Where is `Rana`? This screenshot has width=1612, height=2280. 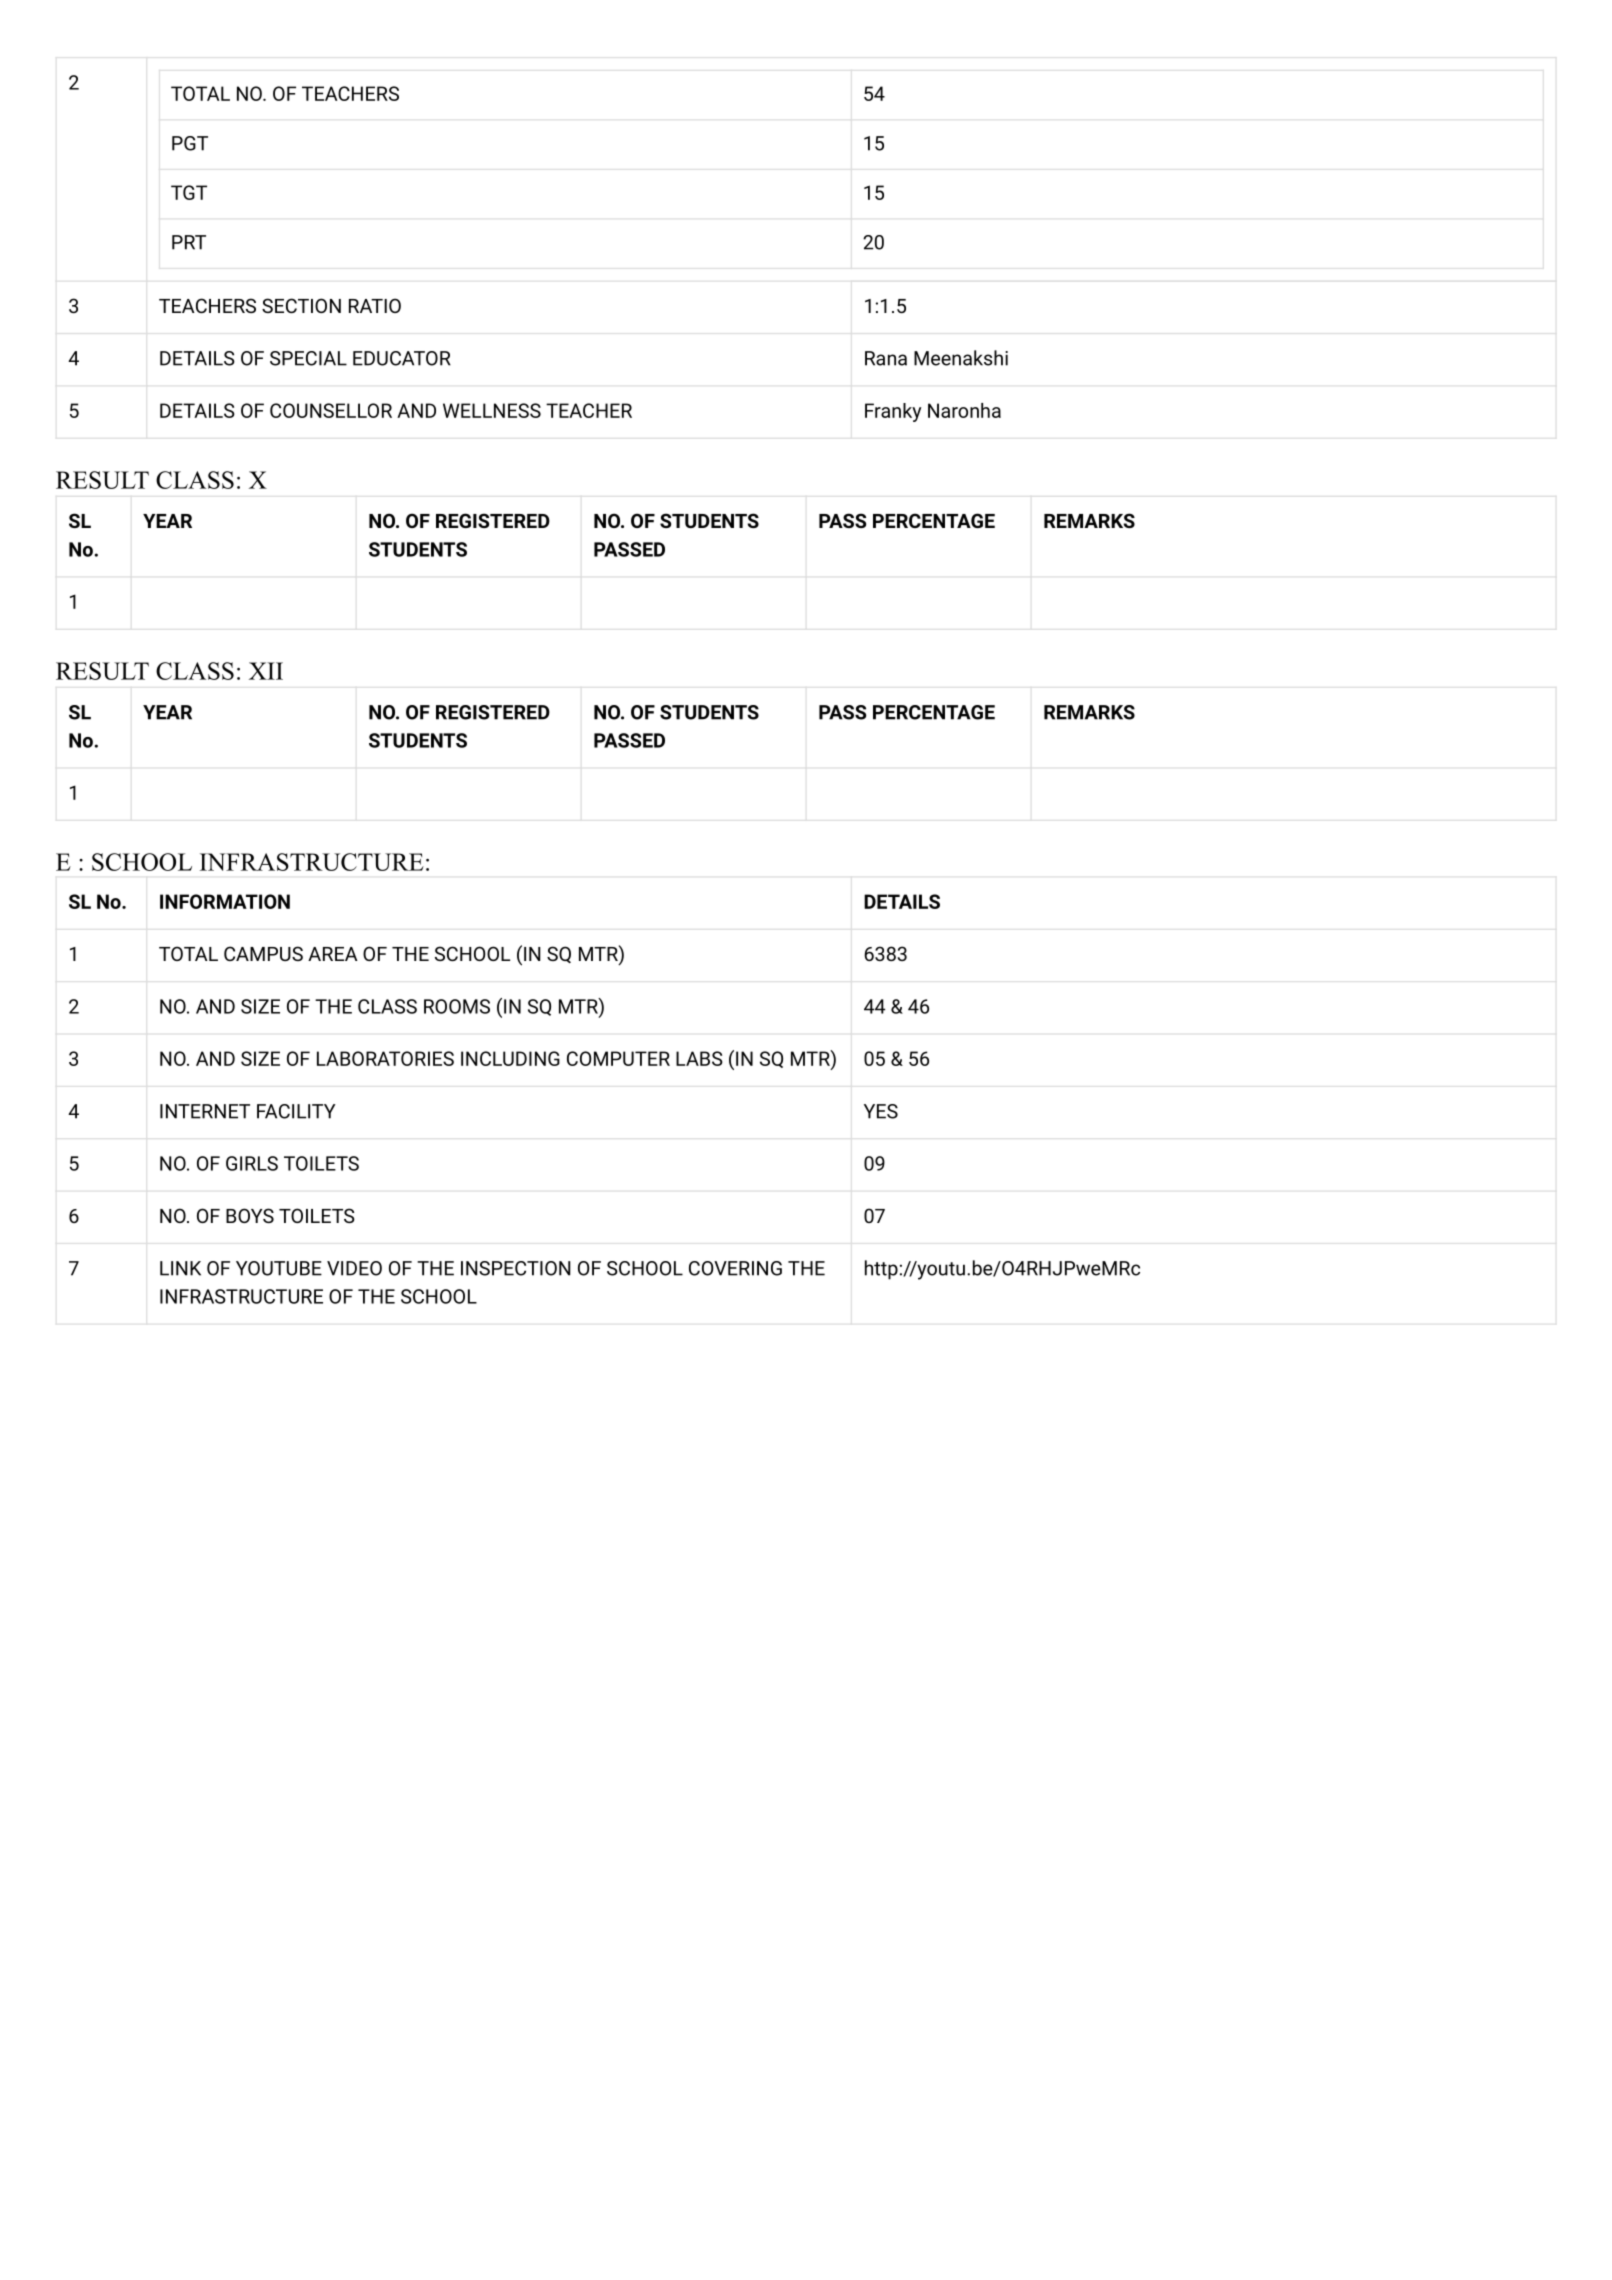 Rana is located at coordinates (886, 358).
